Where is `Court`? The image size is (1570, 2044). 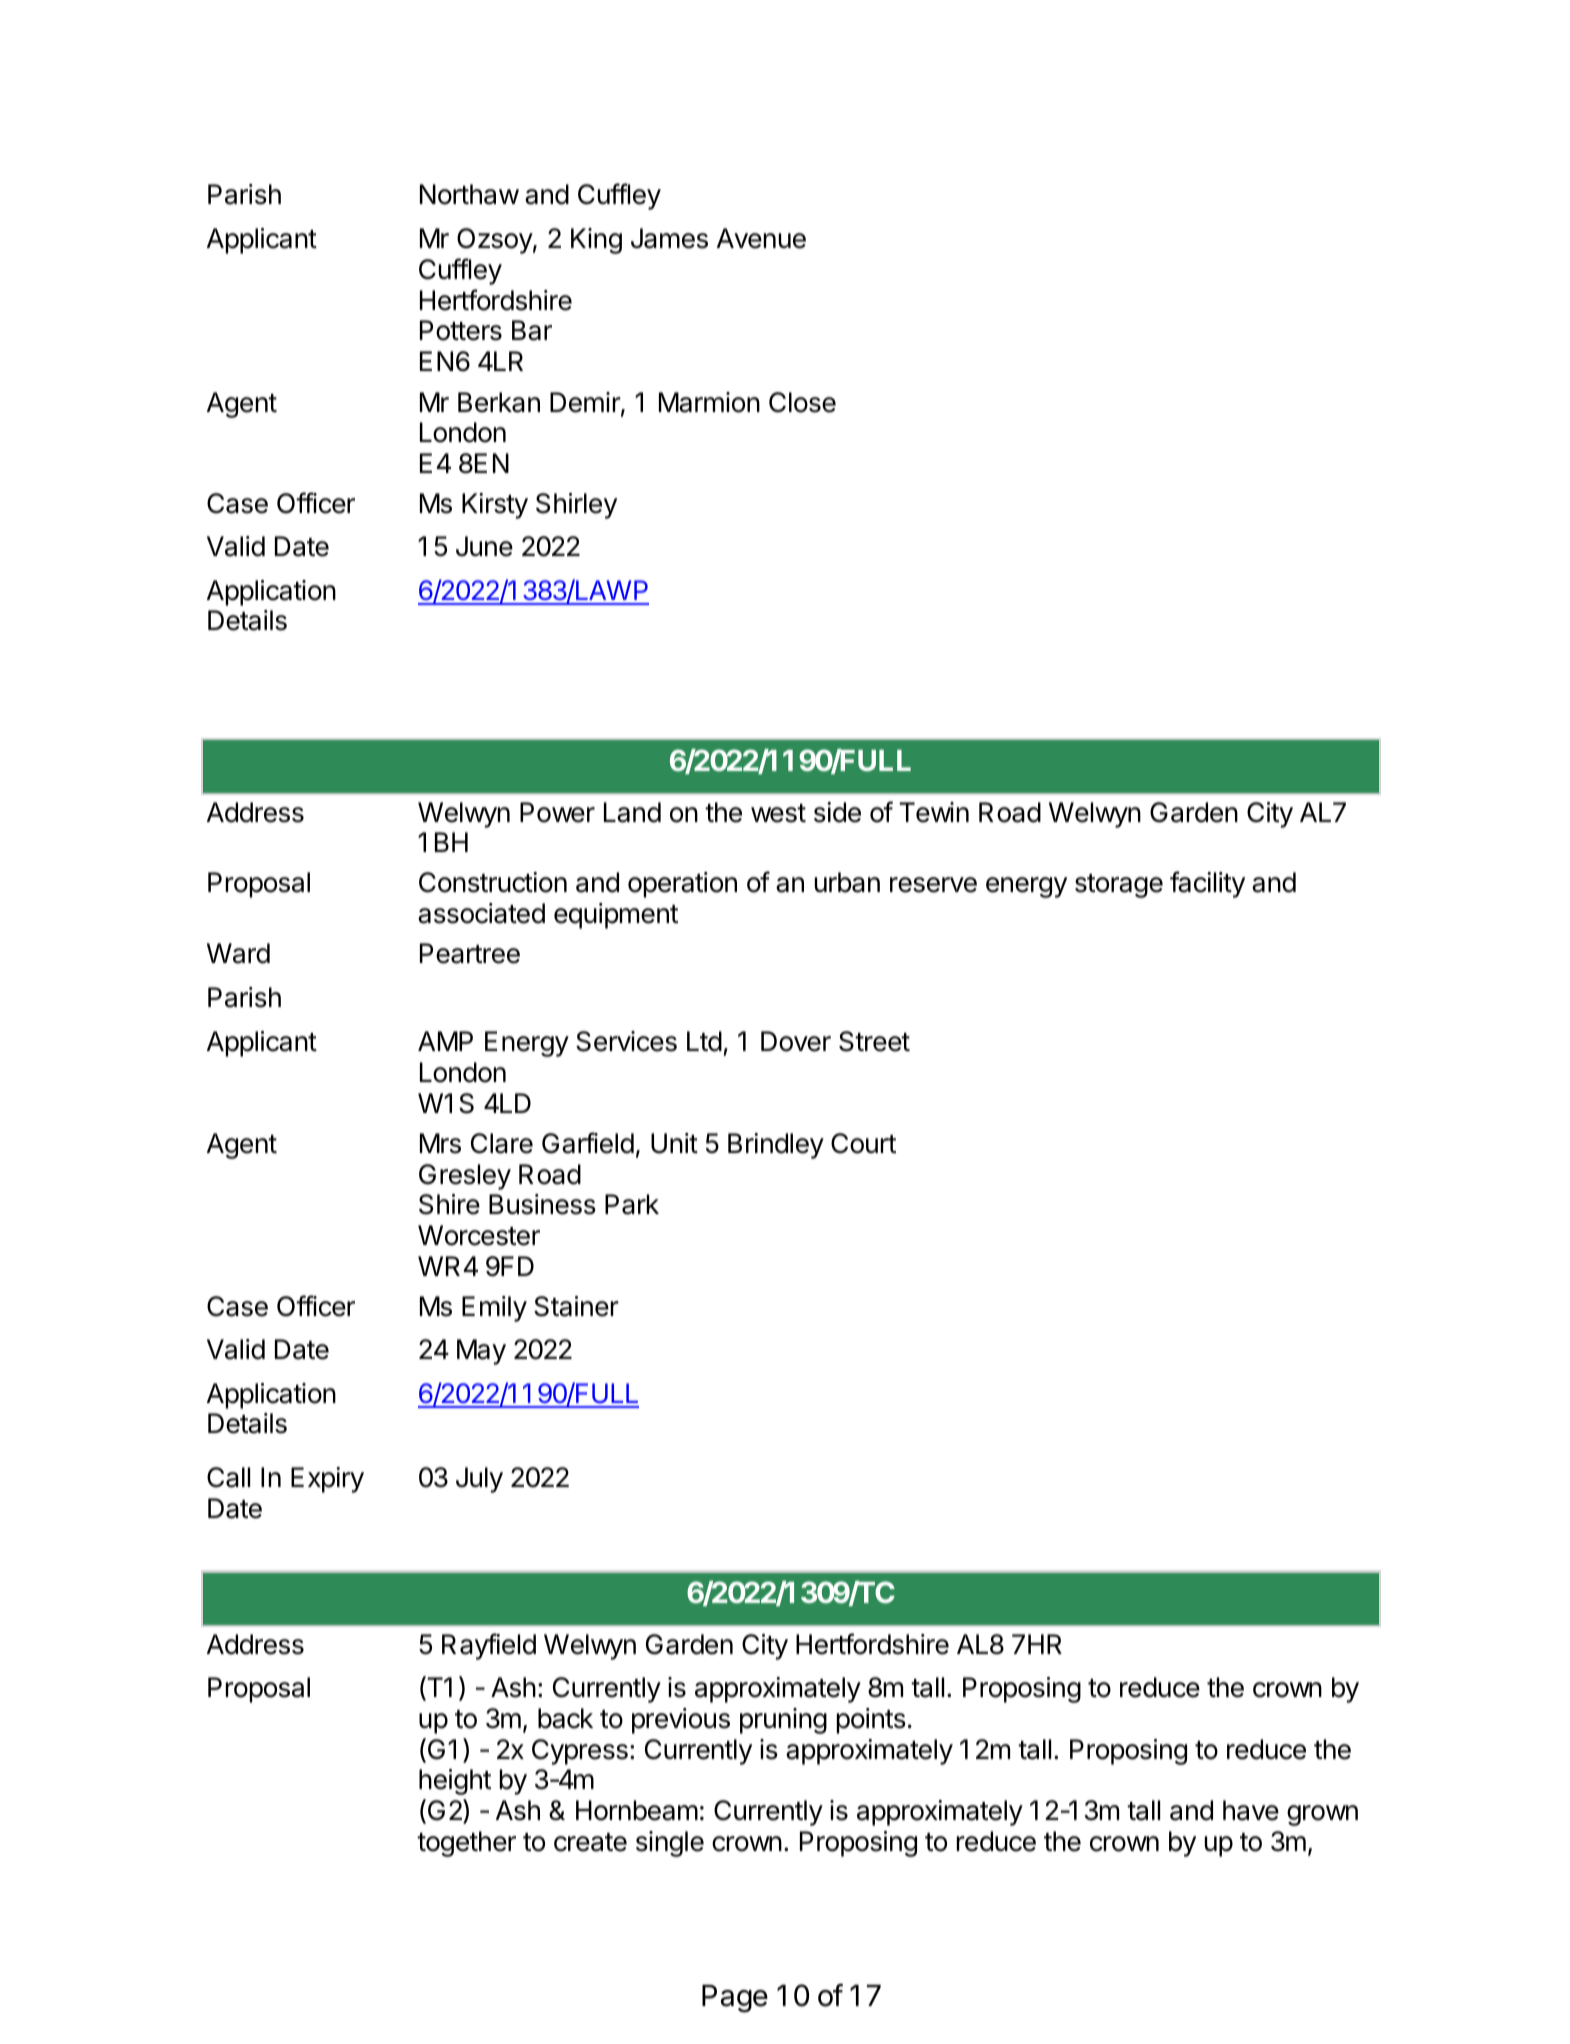 Court is located at coordinates (863, 1143).
